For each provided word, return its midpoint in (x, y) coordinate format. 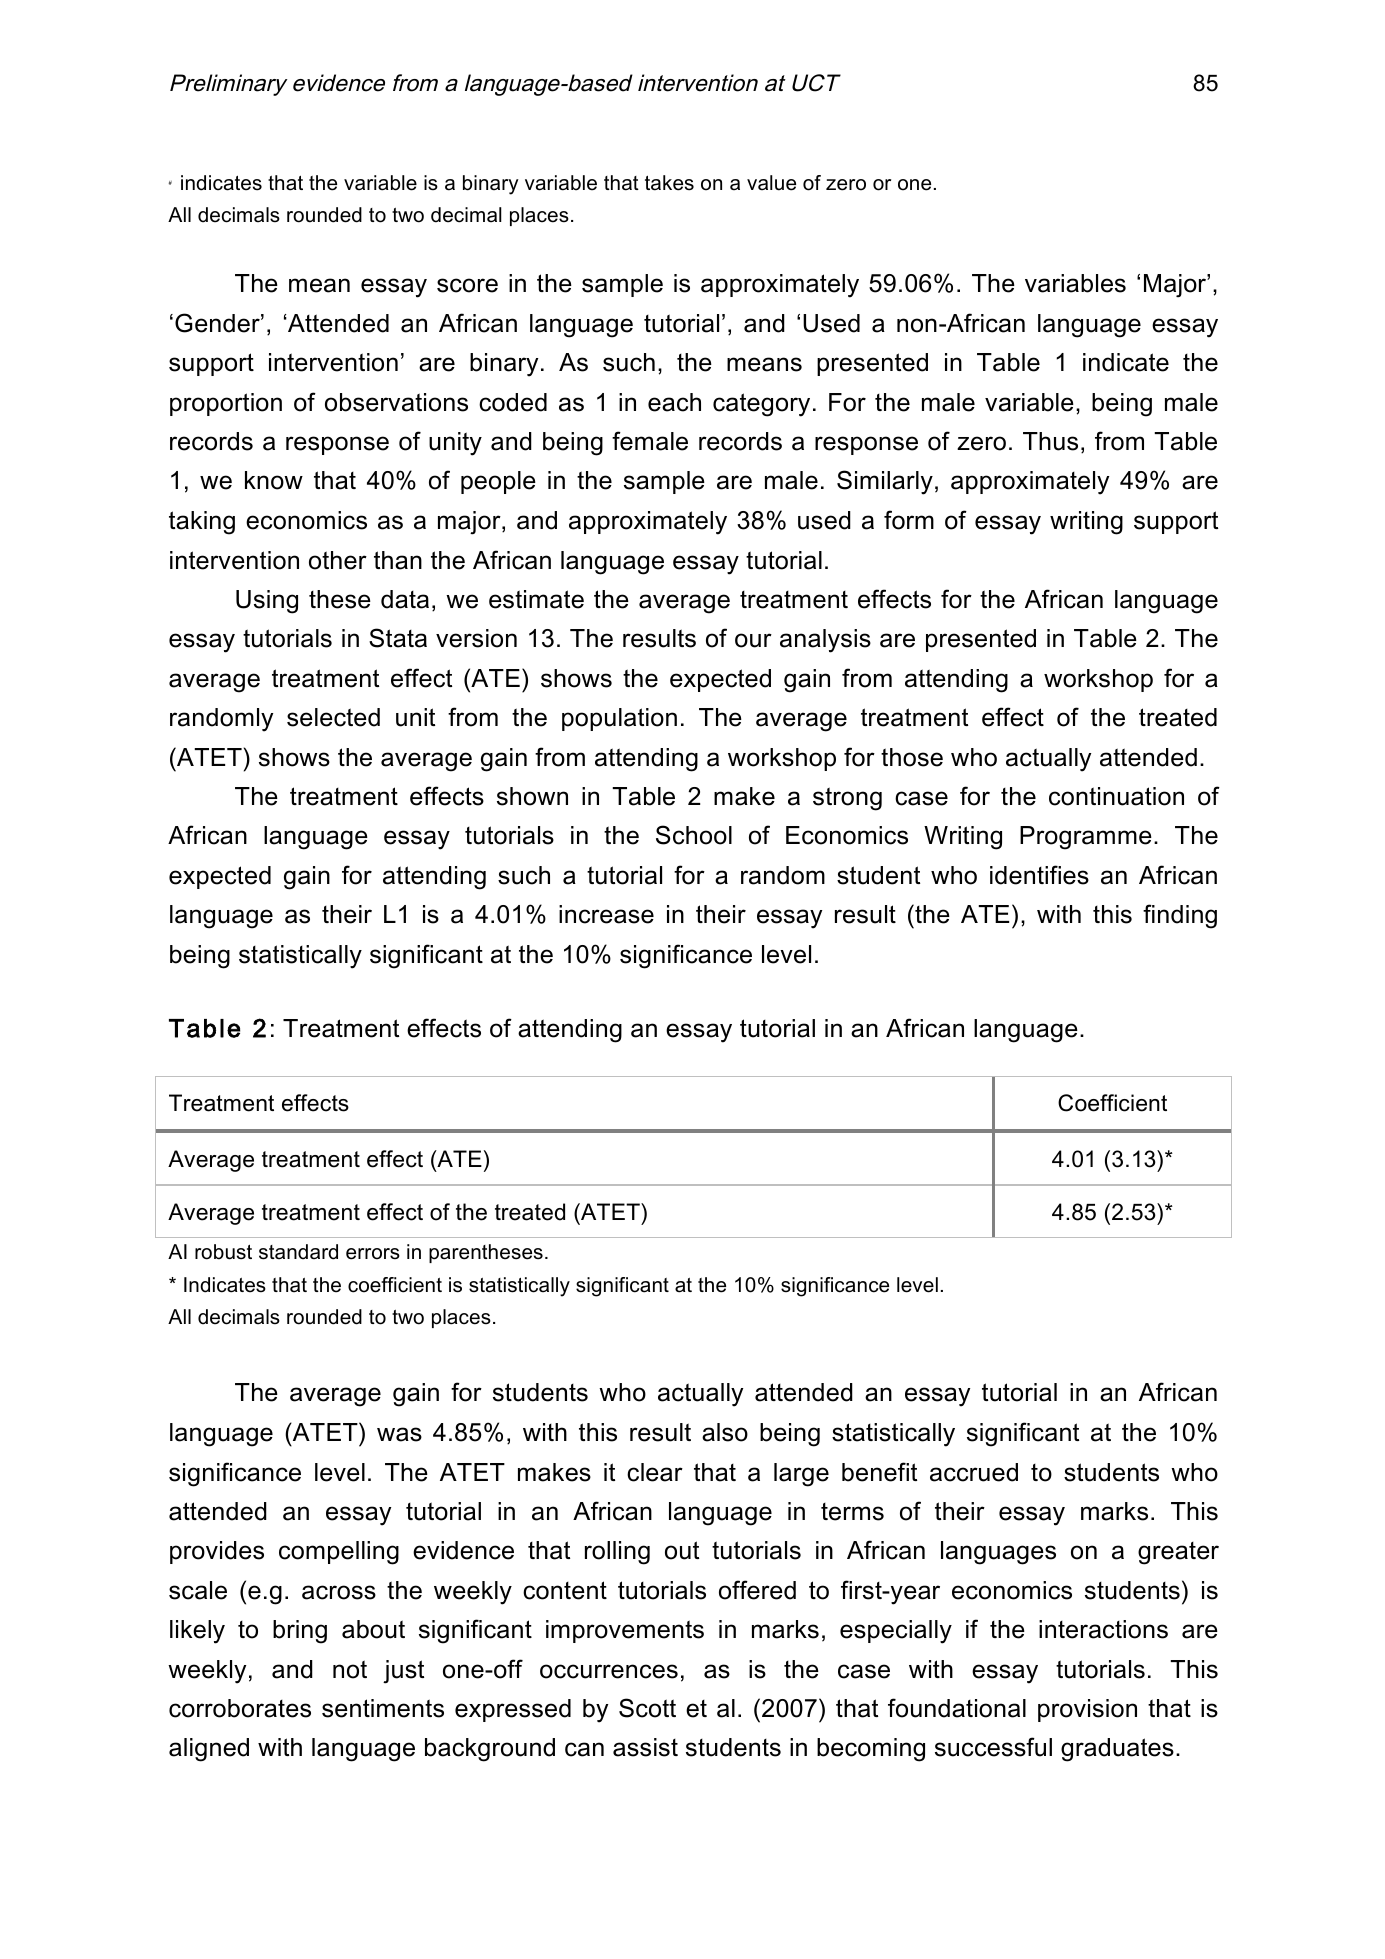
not (350, 1669)
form (909, 520)
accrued (974, 1472)
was (399, 1434)
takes (669, 183)
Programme (1086, 838)
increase (606, 914)
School (694, 835)
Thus (1050, 441)
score (467, 285)
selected (333, 717)
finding (1180, 916)
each (674, 402)
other (338, 560)
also (725, 1432)
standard (298, 1252)
